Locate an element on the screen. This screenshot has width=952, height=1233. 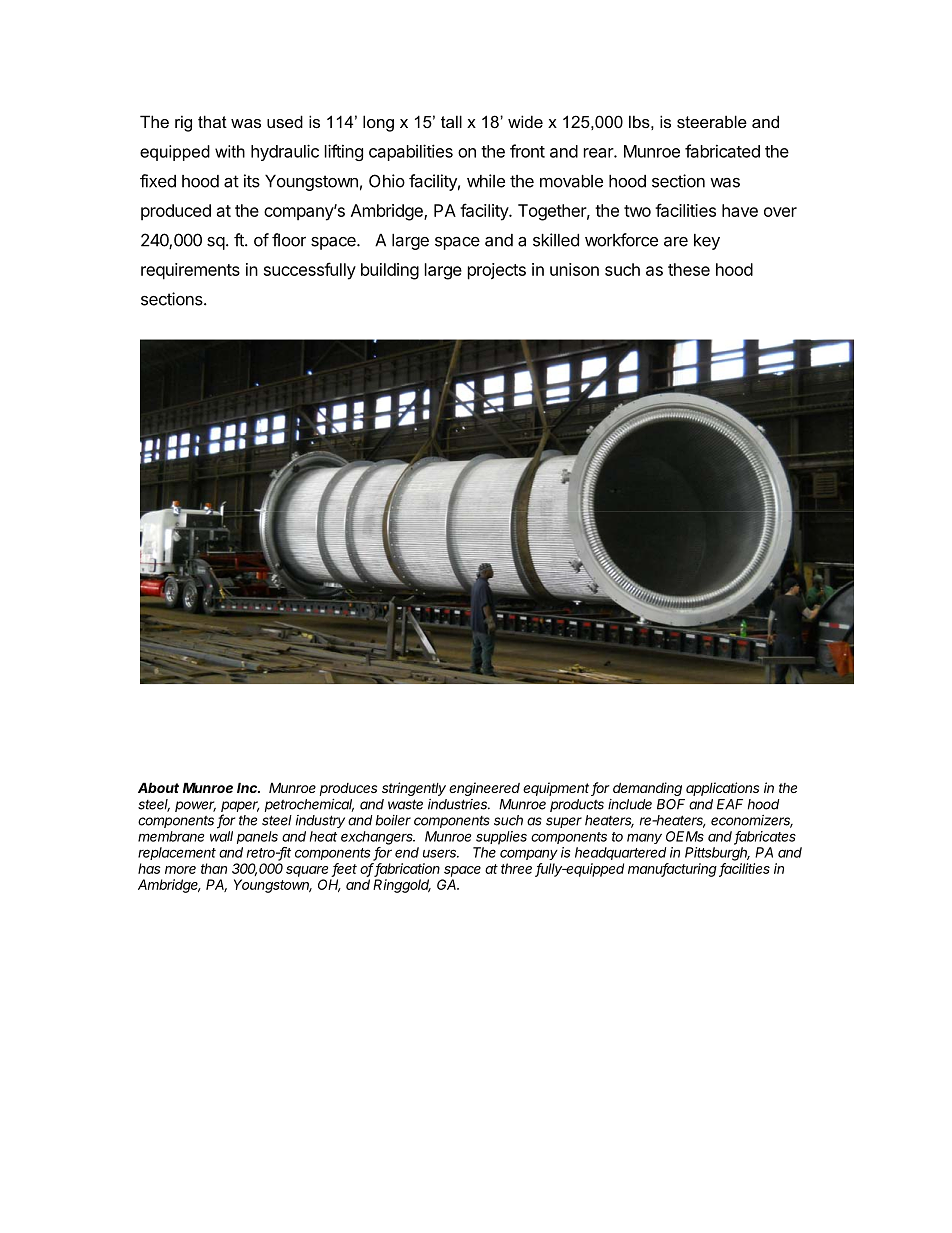
users is located at coordinates (441, 853).
